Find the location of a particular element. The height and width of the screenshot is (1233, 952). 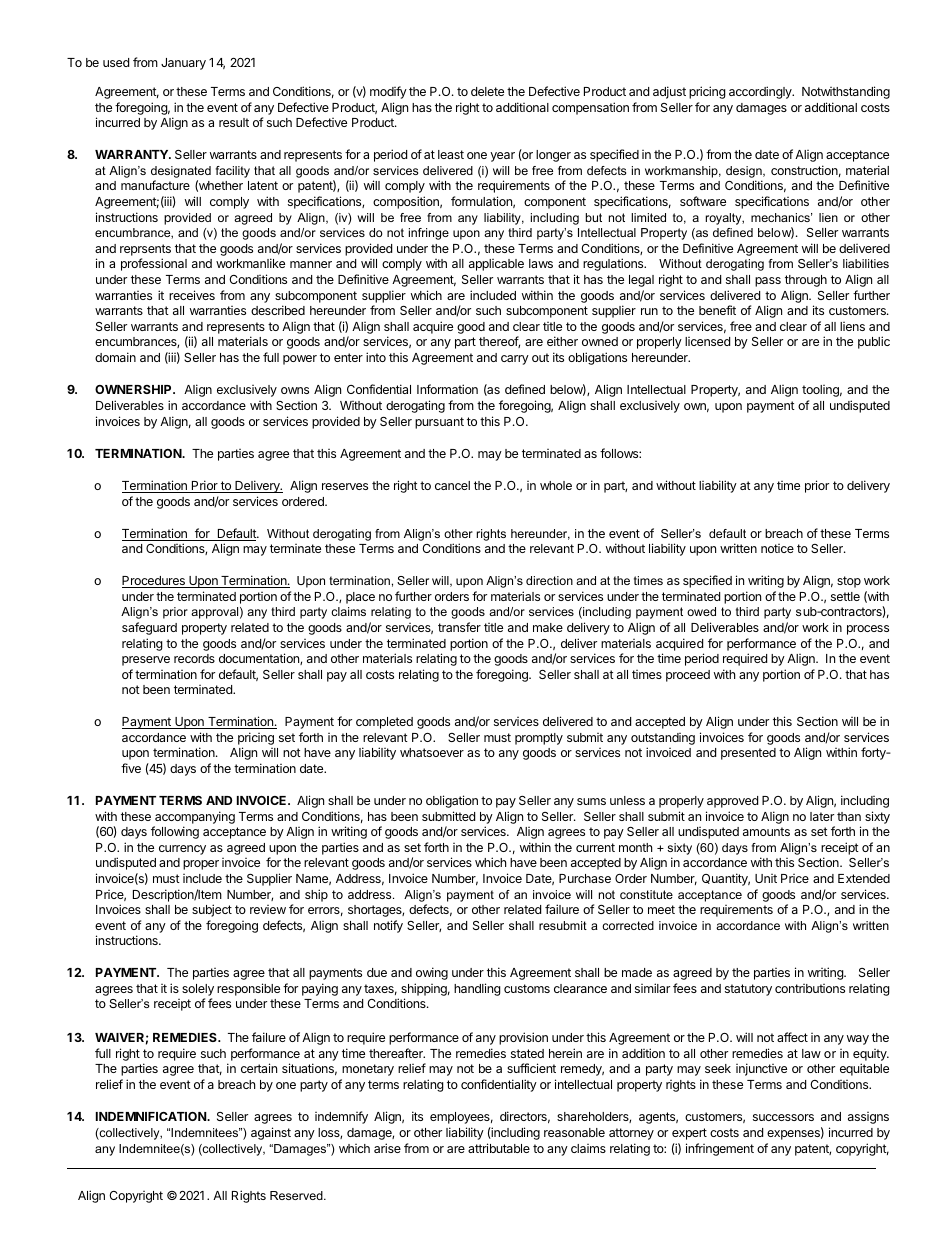

attributable is located at coordinates (499, 1148).
